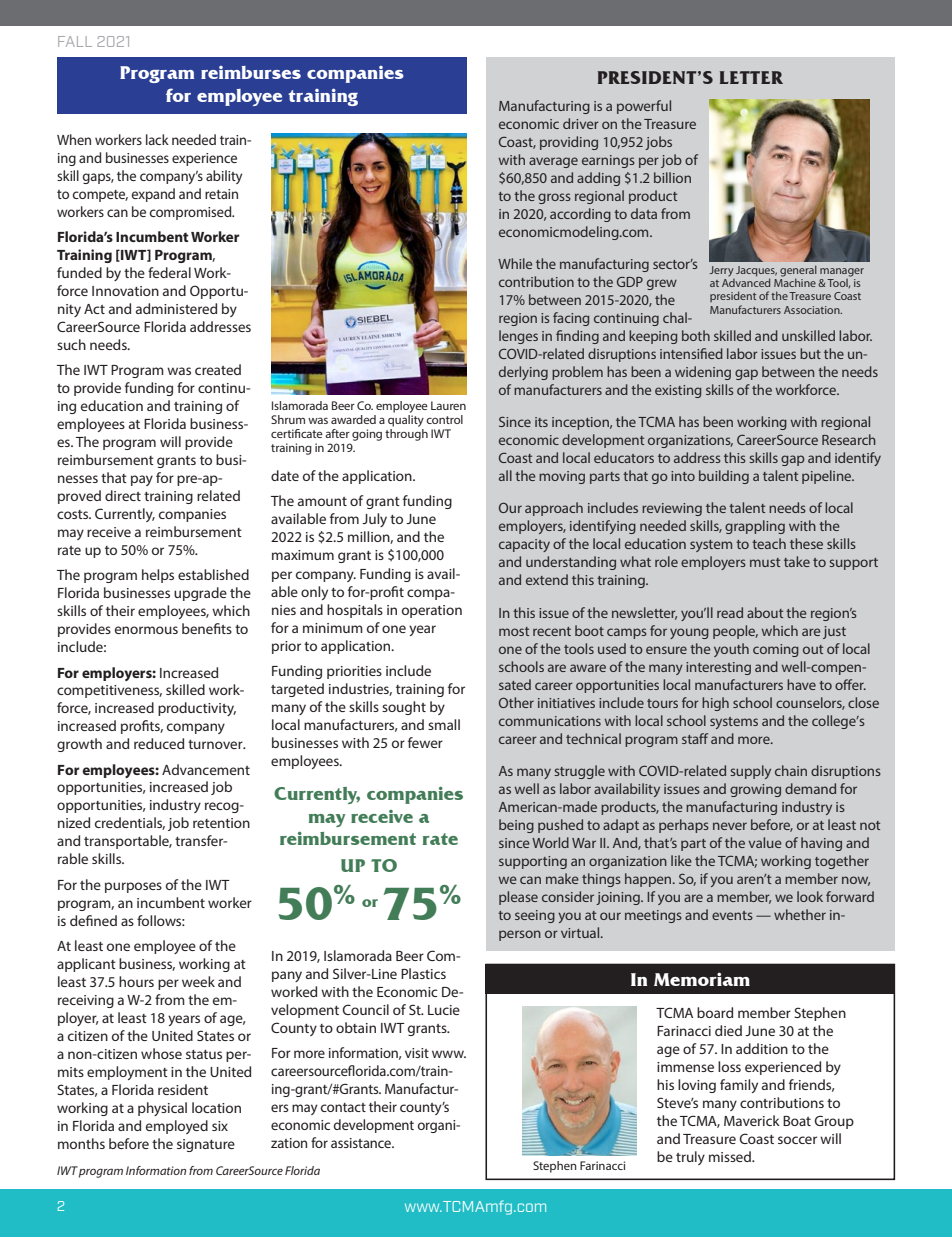  Describe the element at coordinates (157, 139) in the screenshot. I see `lack` at that location.
